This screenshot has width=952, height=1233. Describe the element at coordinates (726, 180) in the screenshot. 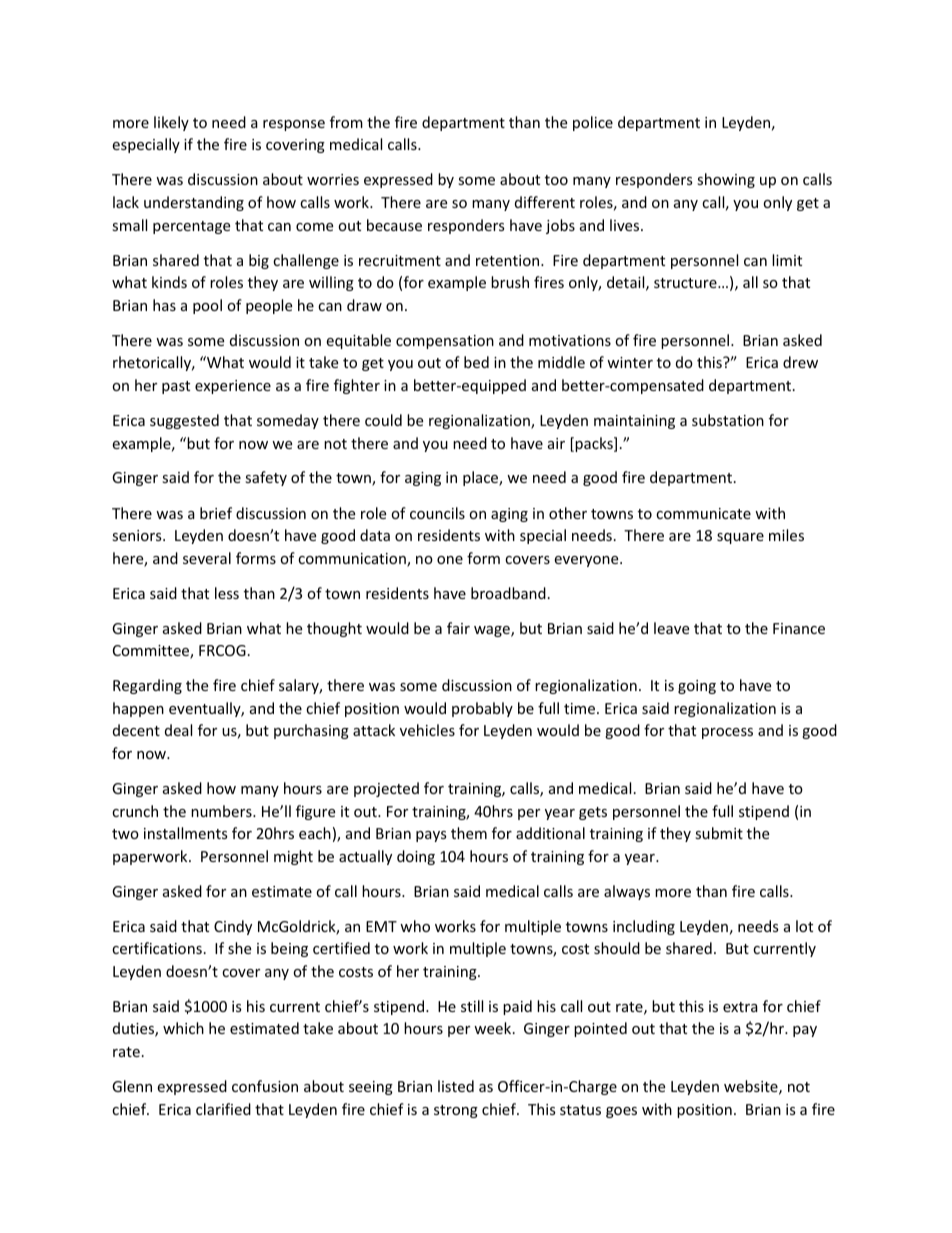

I see `showing` at that location.
